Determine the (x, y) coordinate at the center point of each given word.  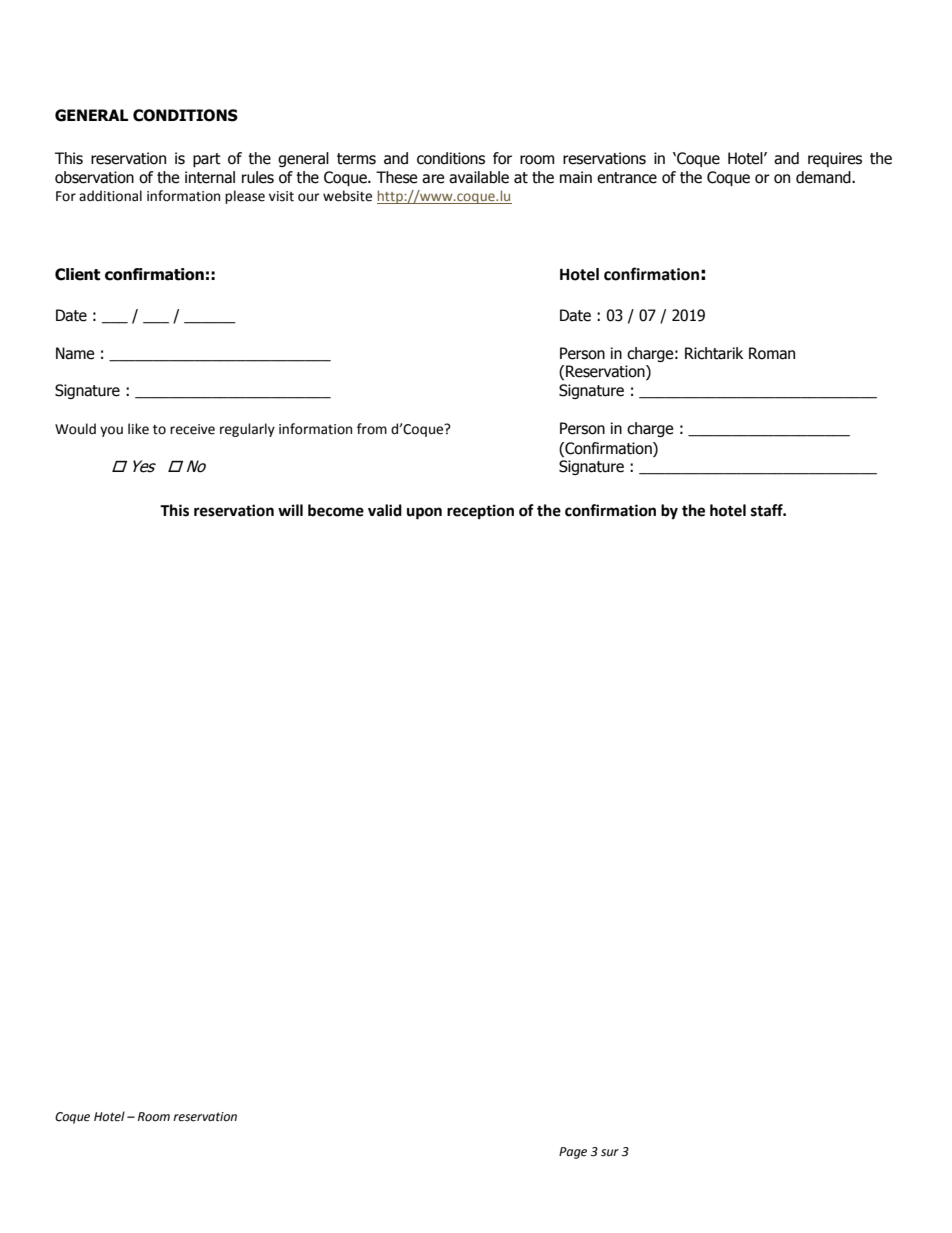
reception (480, 512)
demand (824, 177)
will (290, 510)
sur (610, 1152)
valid (385, 510)
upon (424, 513)
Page (573, 1153)
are (433, 179)
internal (210, 177)
